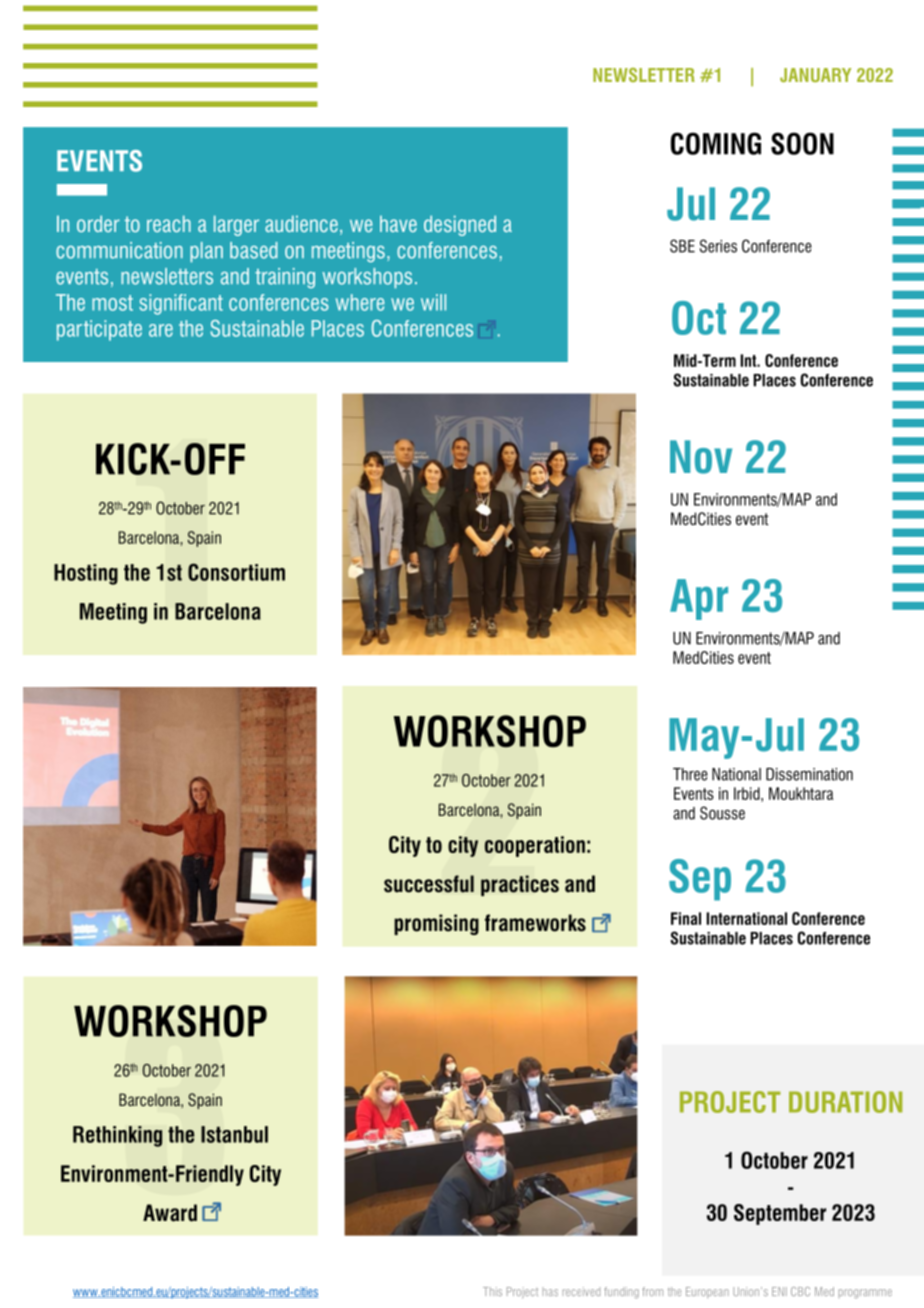 This document has width=924, height=1308. What do you see at coordinates (234, 1134) in the document?
I see `Istanbul` at bounding box center [234, 1134].
